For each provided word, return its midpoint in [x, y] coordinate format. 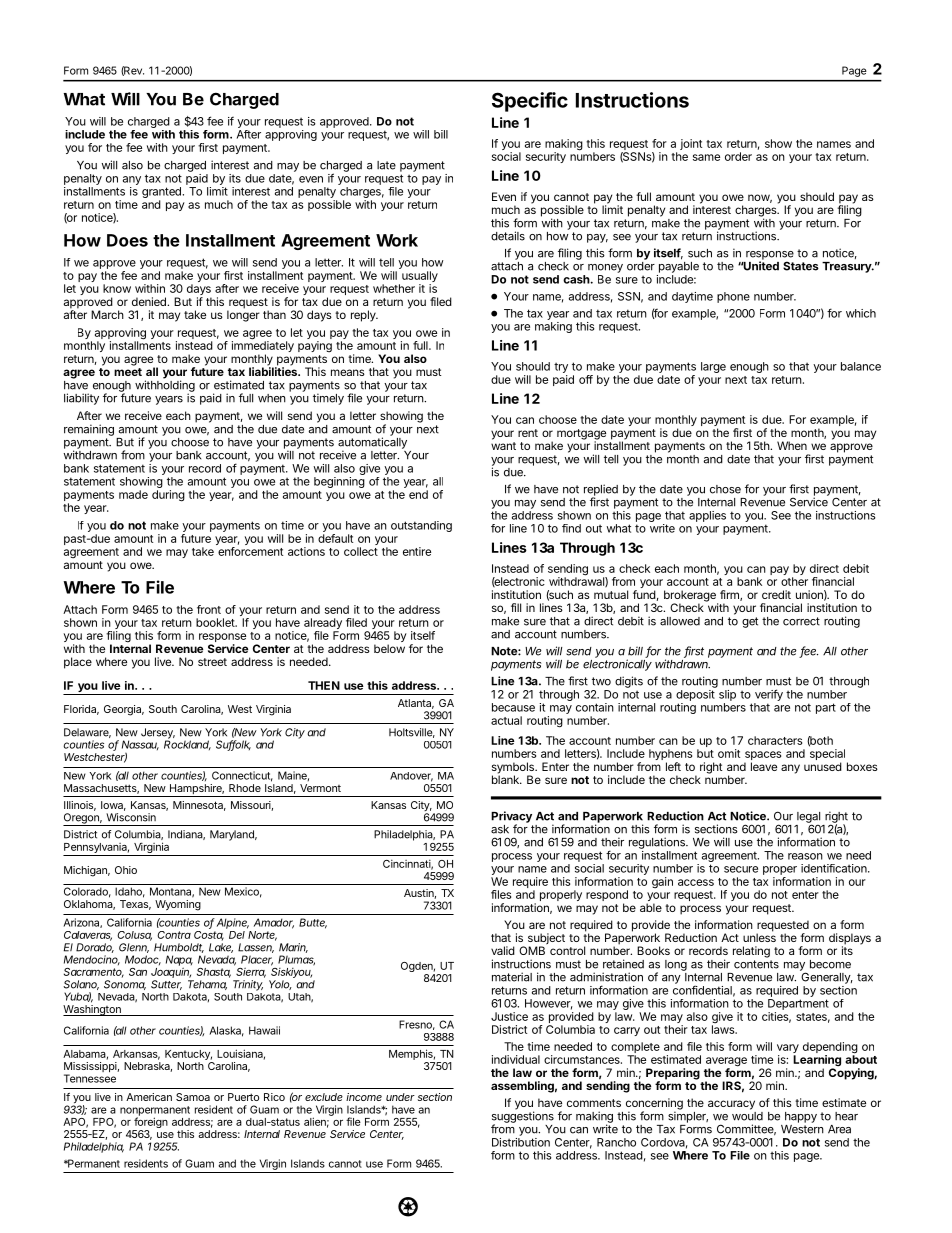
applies [707, 516]
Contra [174, 935]
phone [733, 297]
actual [506, 720]
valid [503, 950]
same [706, 157]
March [107, 314]
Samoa [193, 1097]
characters [775, 740]
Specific [530, 102]
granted [163, 194]
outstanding [421, 526]
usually [420, 278]
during [168, 496]
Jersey [158, 734]
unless [759, 936]
